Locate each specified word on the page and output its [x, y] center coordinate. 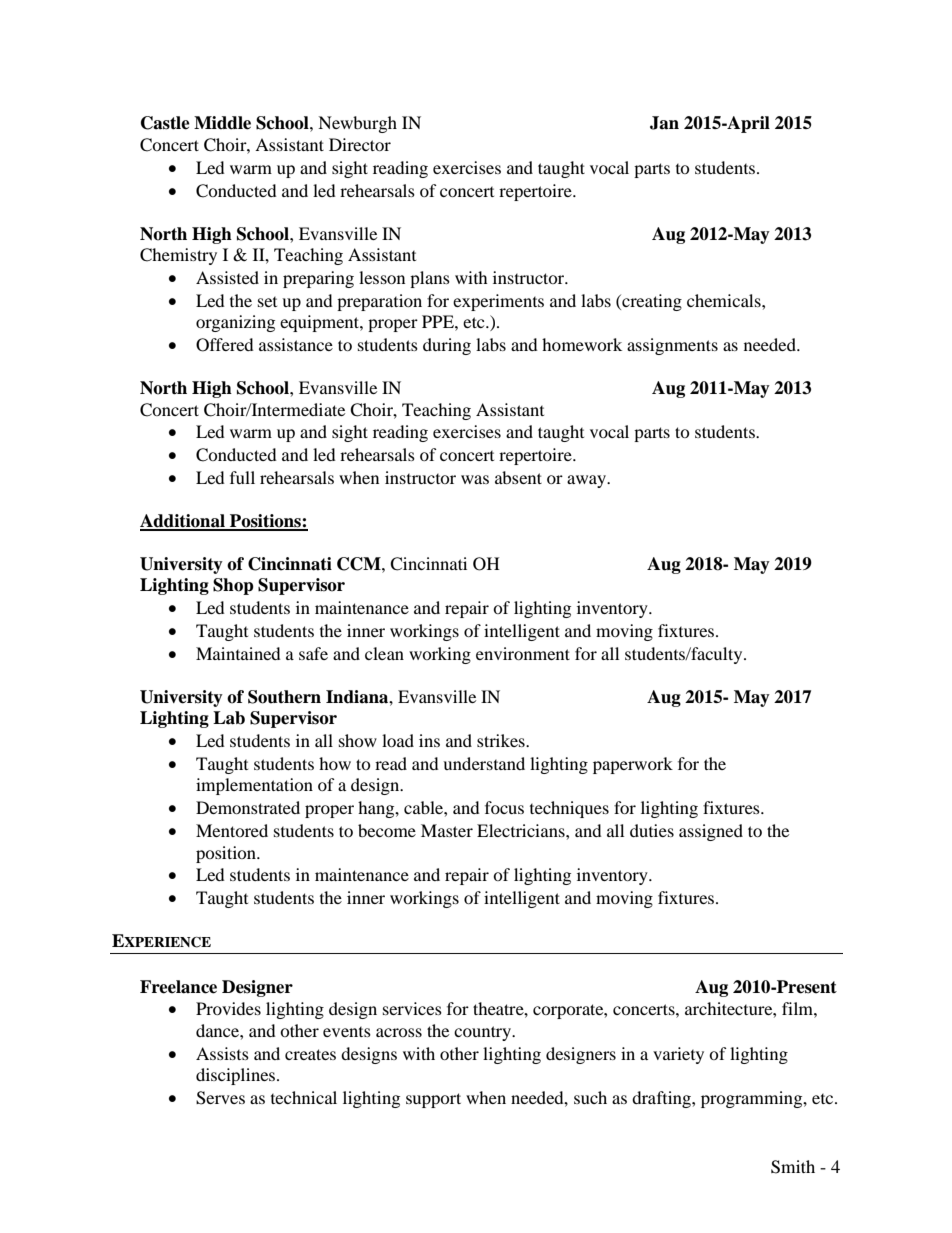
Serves [220, 1098]
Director [360, 144]
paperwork [633, 765]
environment [523, 653]
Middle [222, 123]
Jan [664, 123]
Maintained [238, 653]
